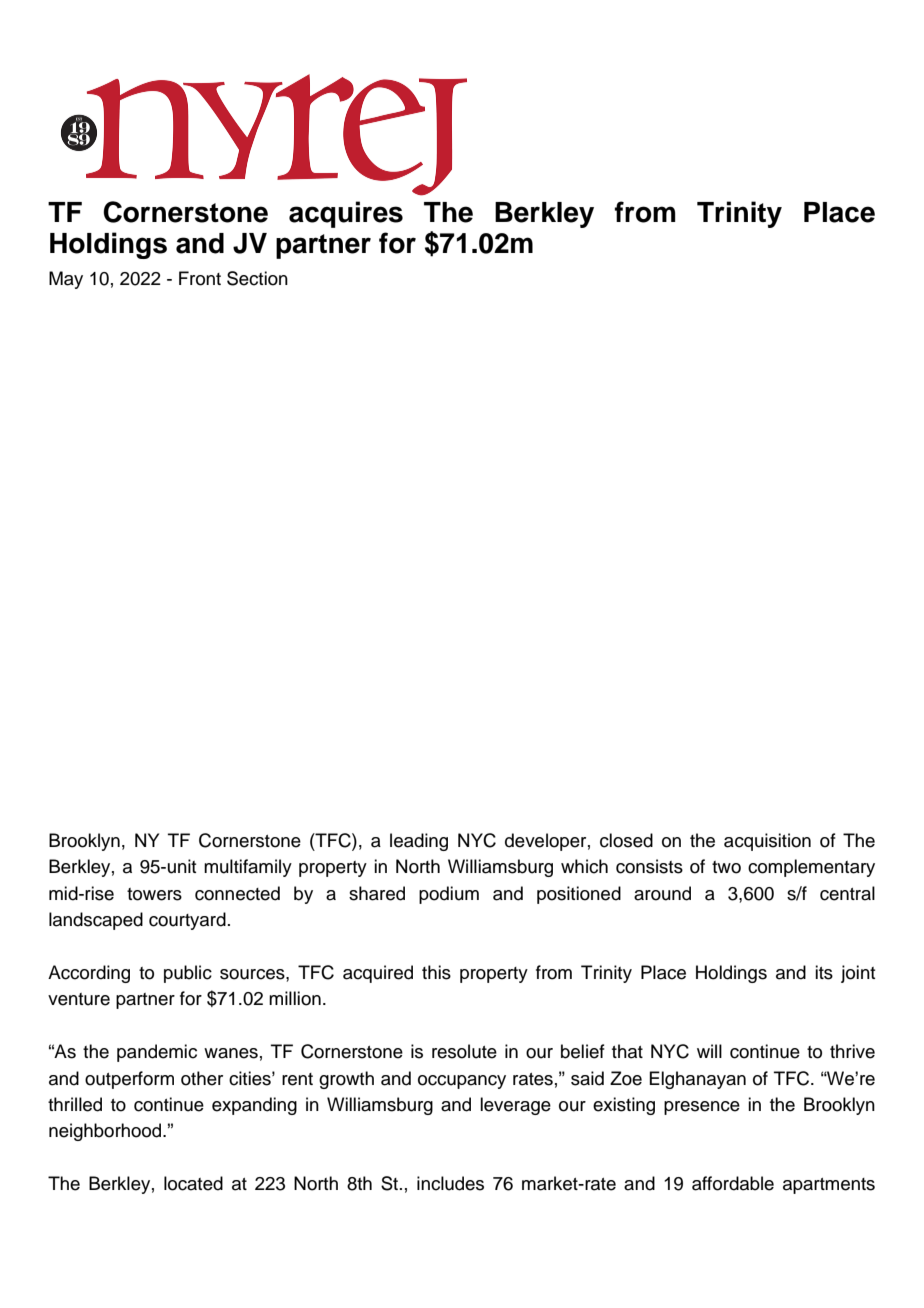 The width and height of the screenshot is (924, 1308). I want to click on Section, so click(257, 278).
